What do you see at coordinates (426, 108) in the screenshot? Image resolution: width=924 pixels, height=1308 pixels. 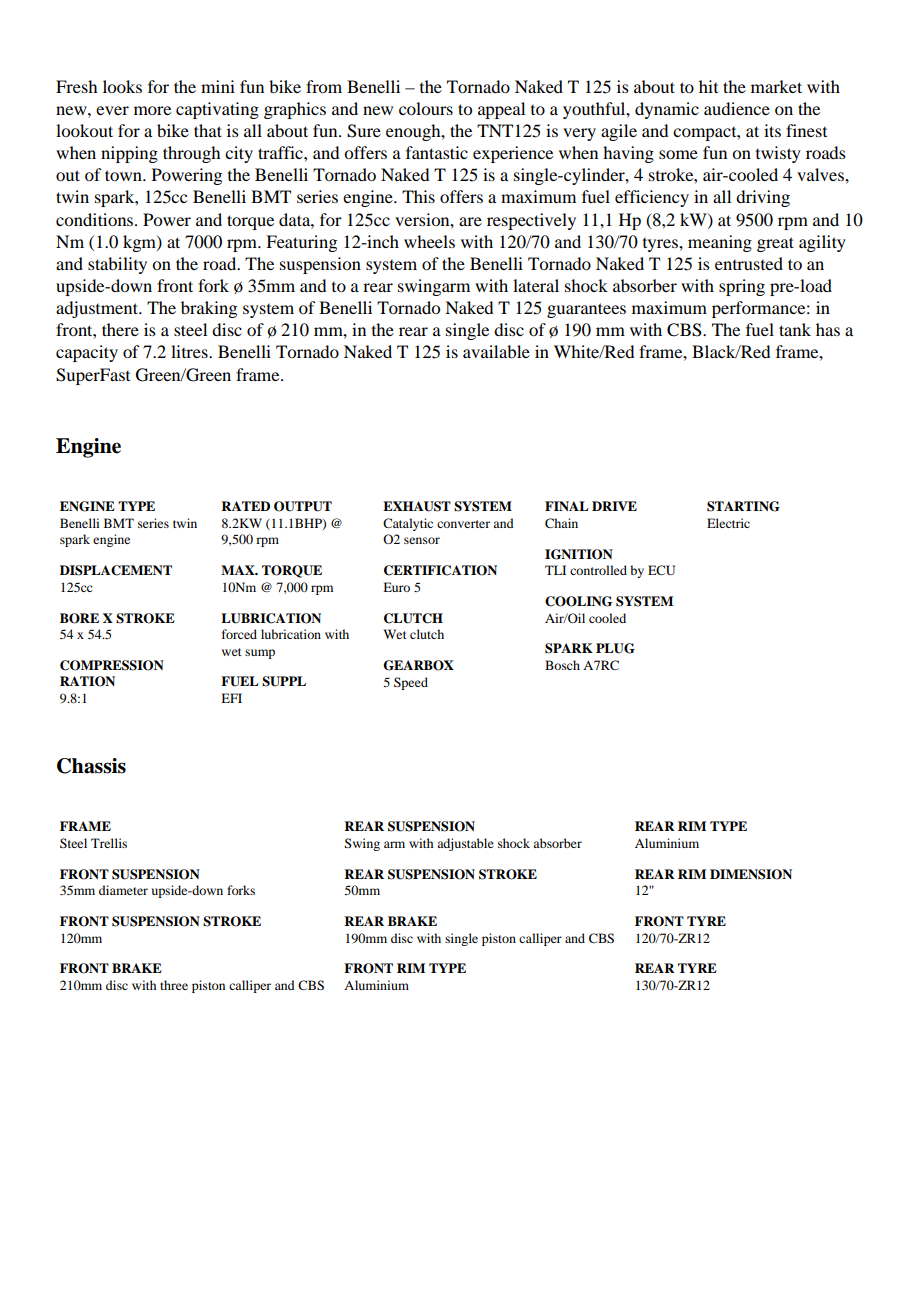 I see `colours` at bounding box center [426, 108].
